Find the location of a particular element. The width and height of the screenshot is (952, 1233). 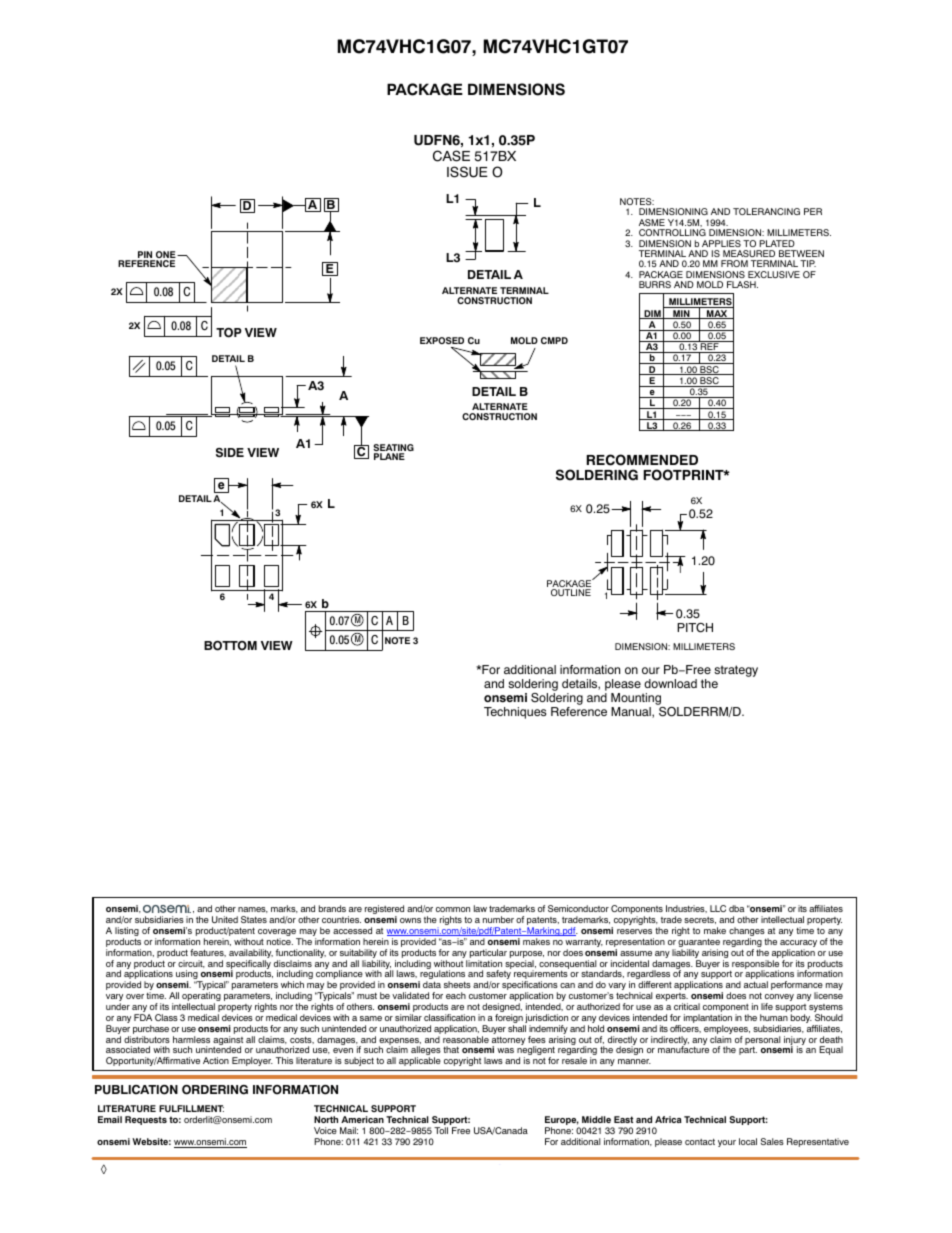

ISSUE is located at coordinates (467, 172).
